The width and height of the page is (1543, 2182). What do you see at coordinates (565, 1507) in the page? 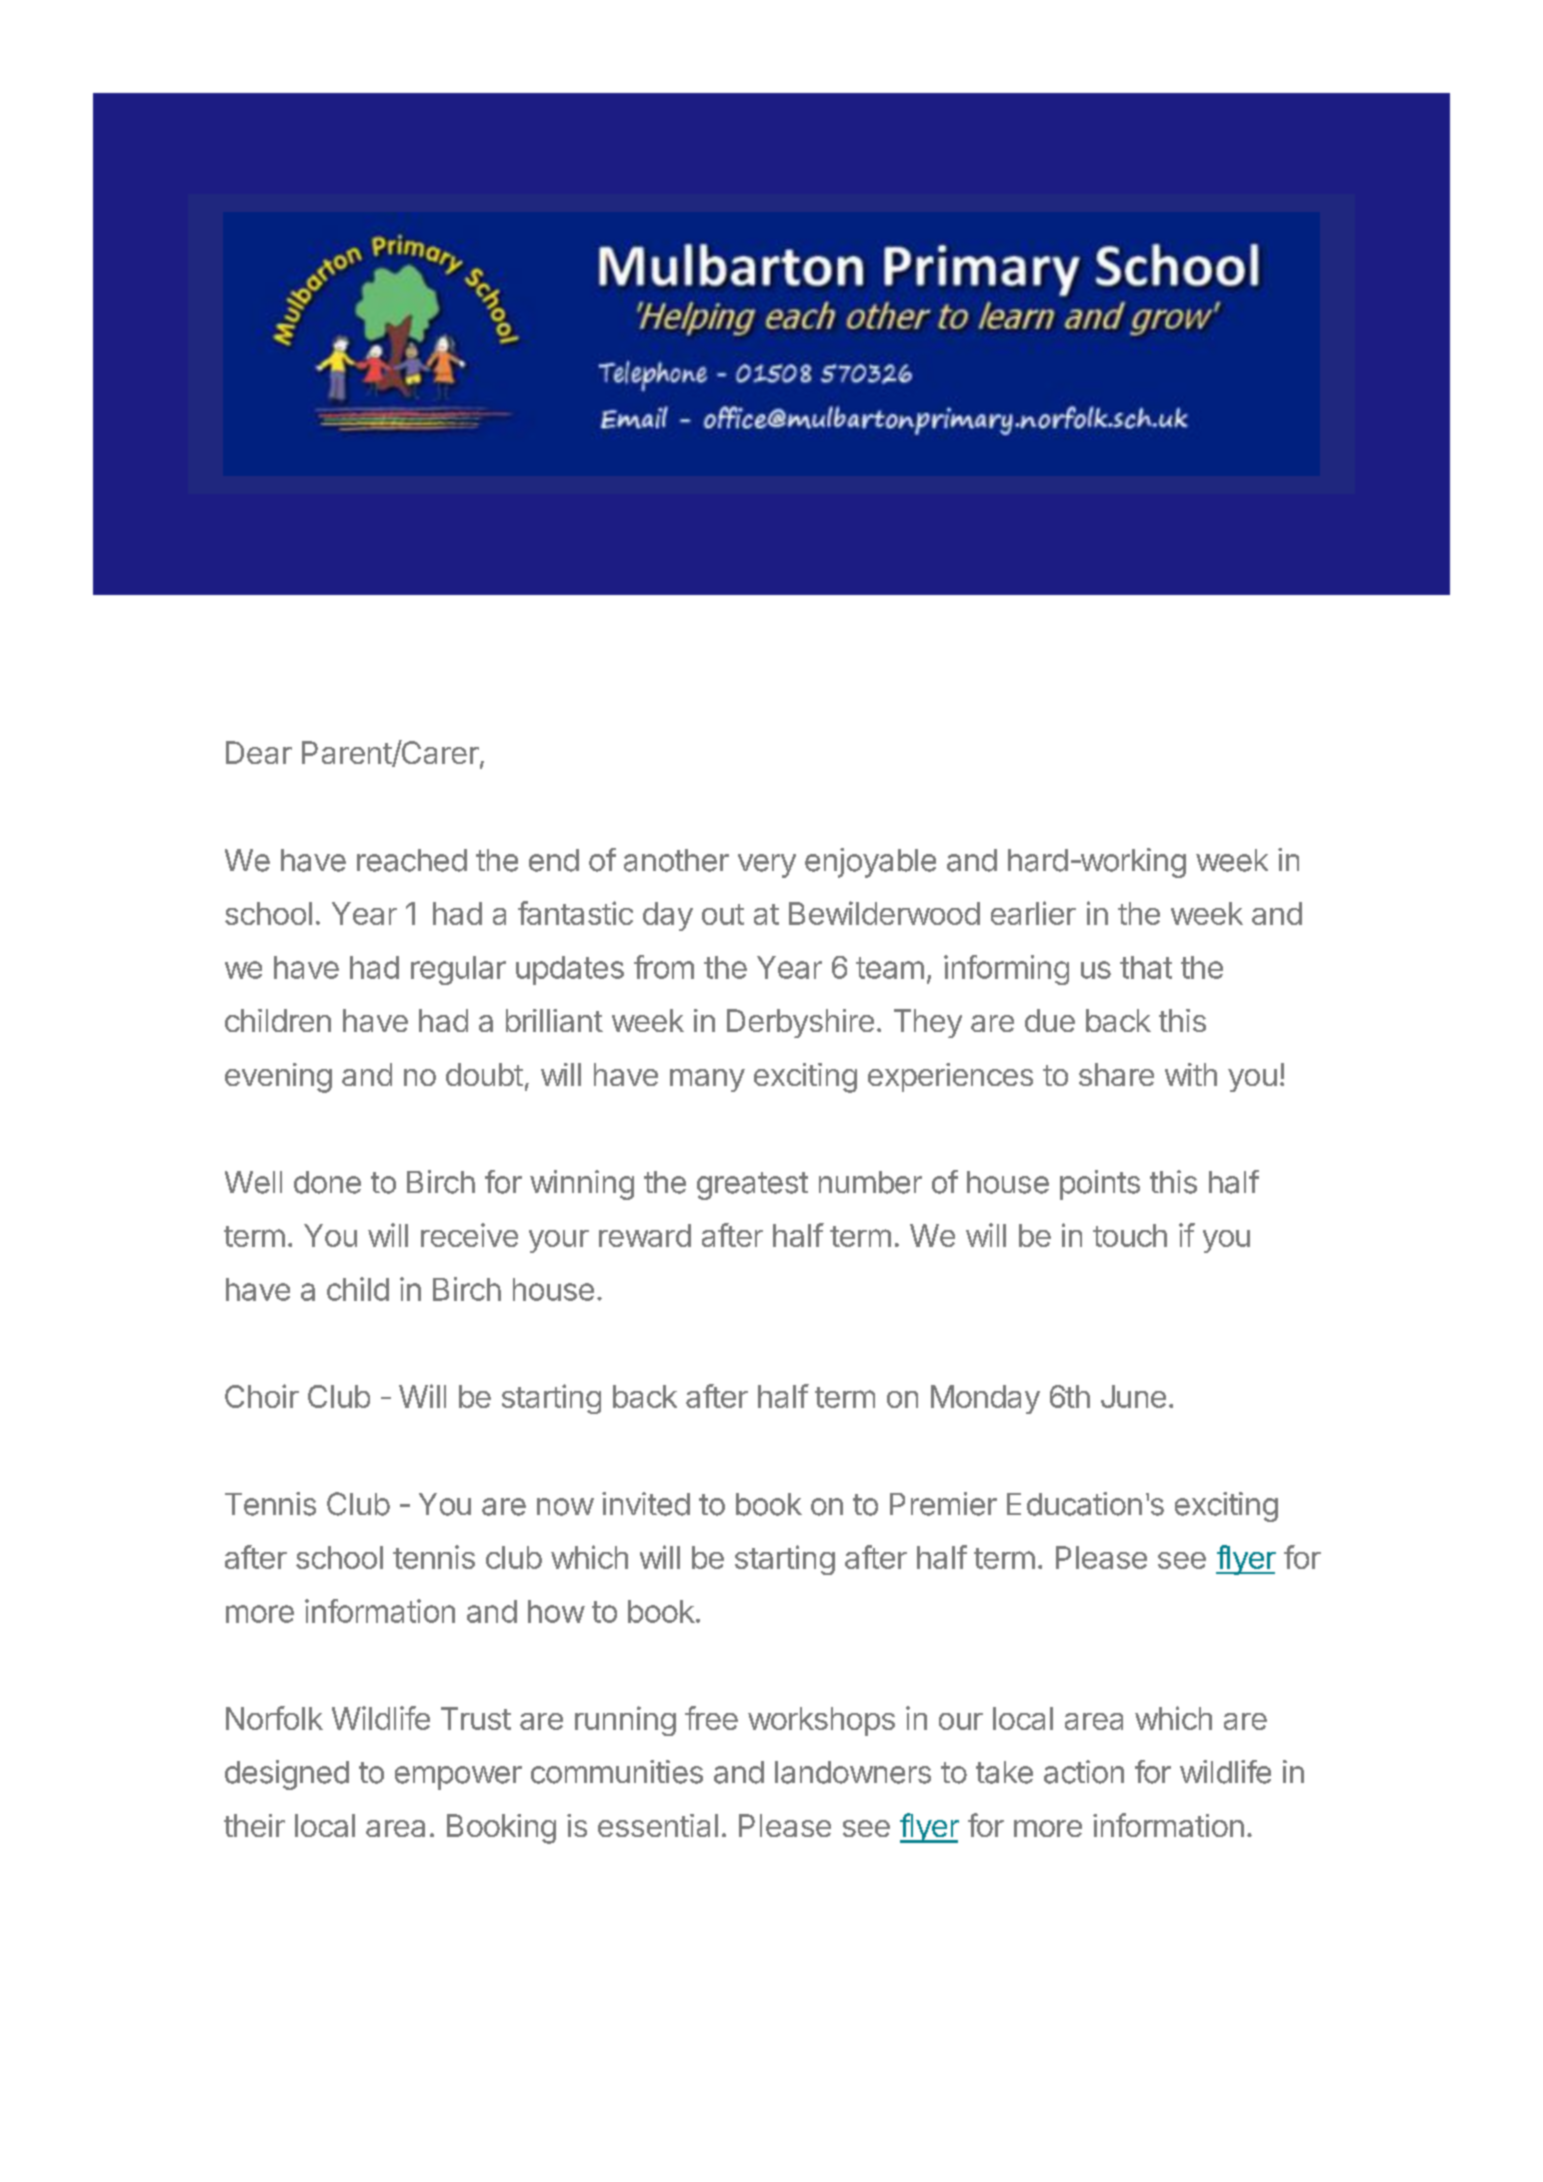
I see `now` at bounding box center [565, 1507].
